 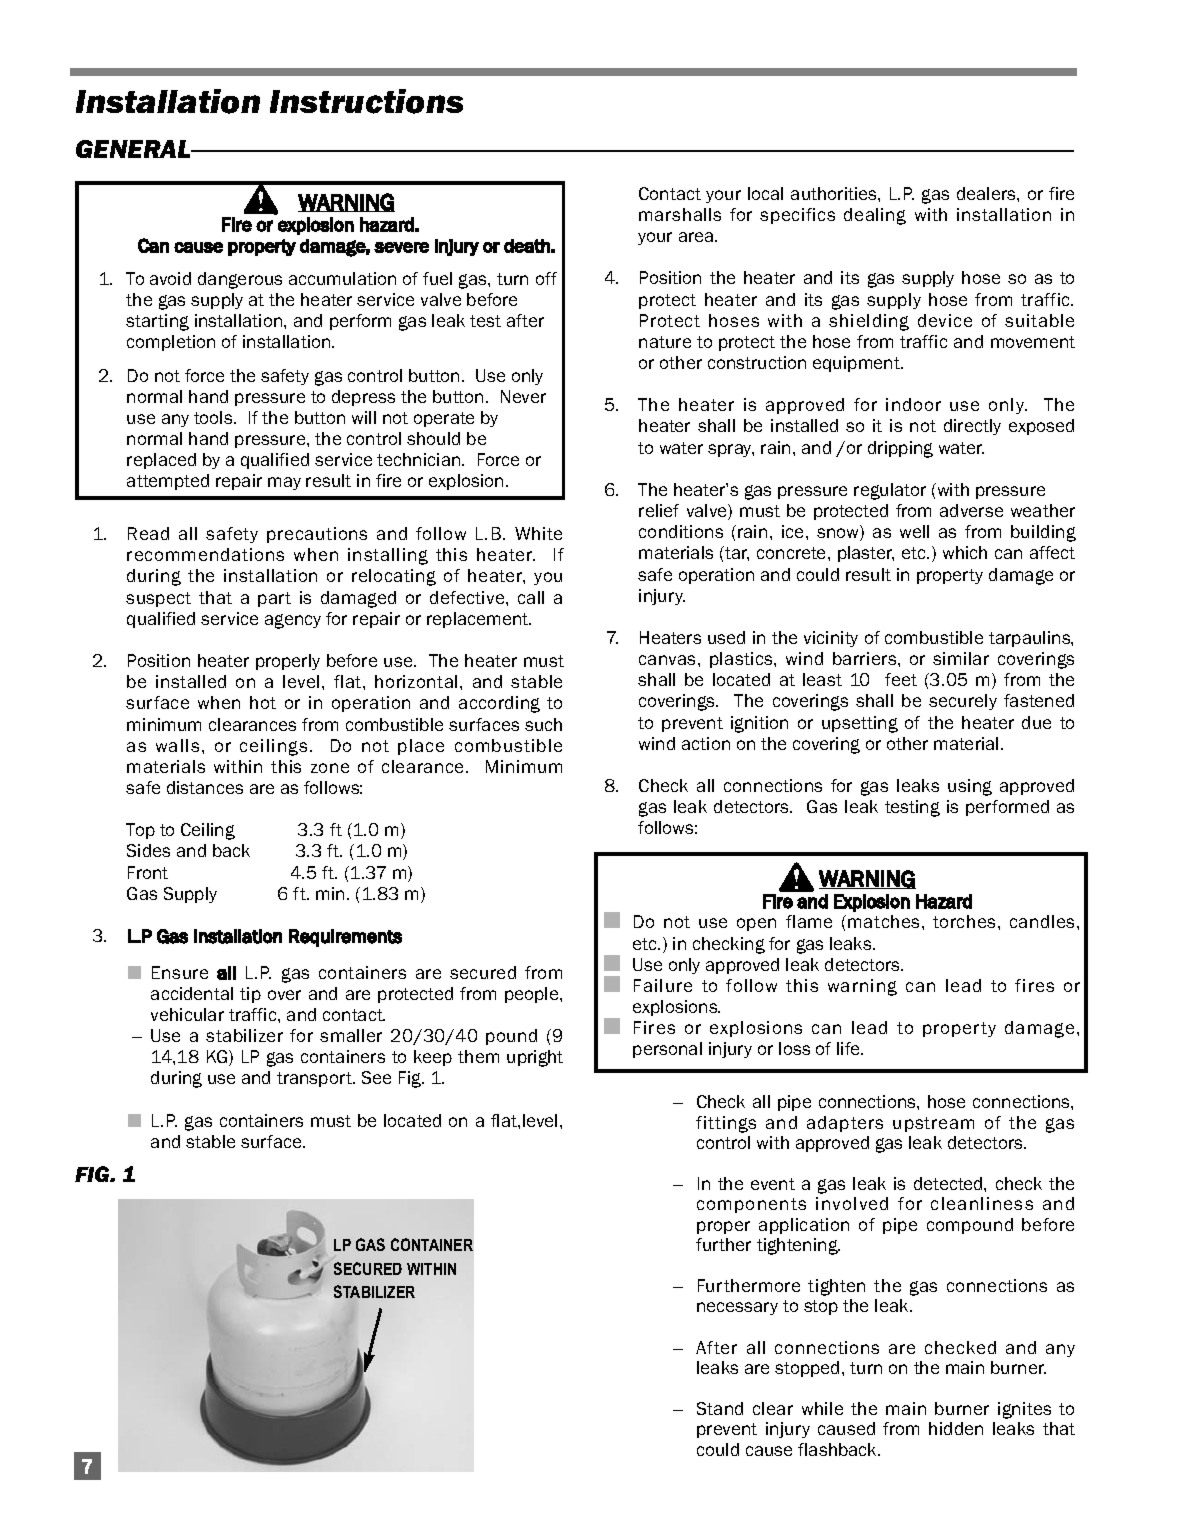 What do you see at coordinates (205, 787) in the screenshot?
I see `distances` at bounding box center [205, 787].
